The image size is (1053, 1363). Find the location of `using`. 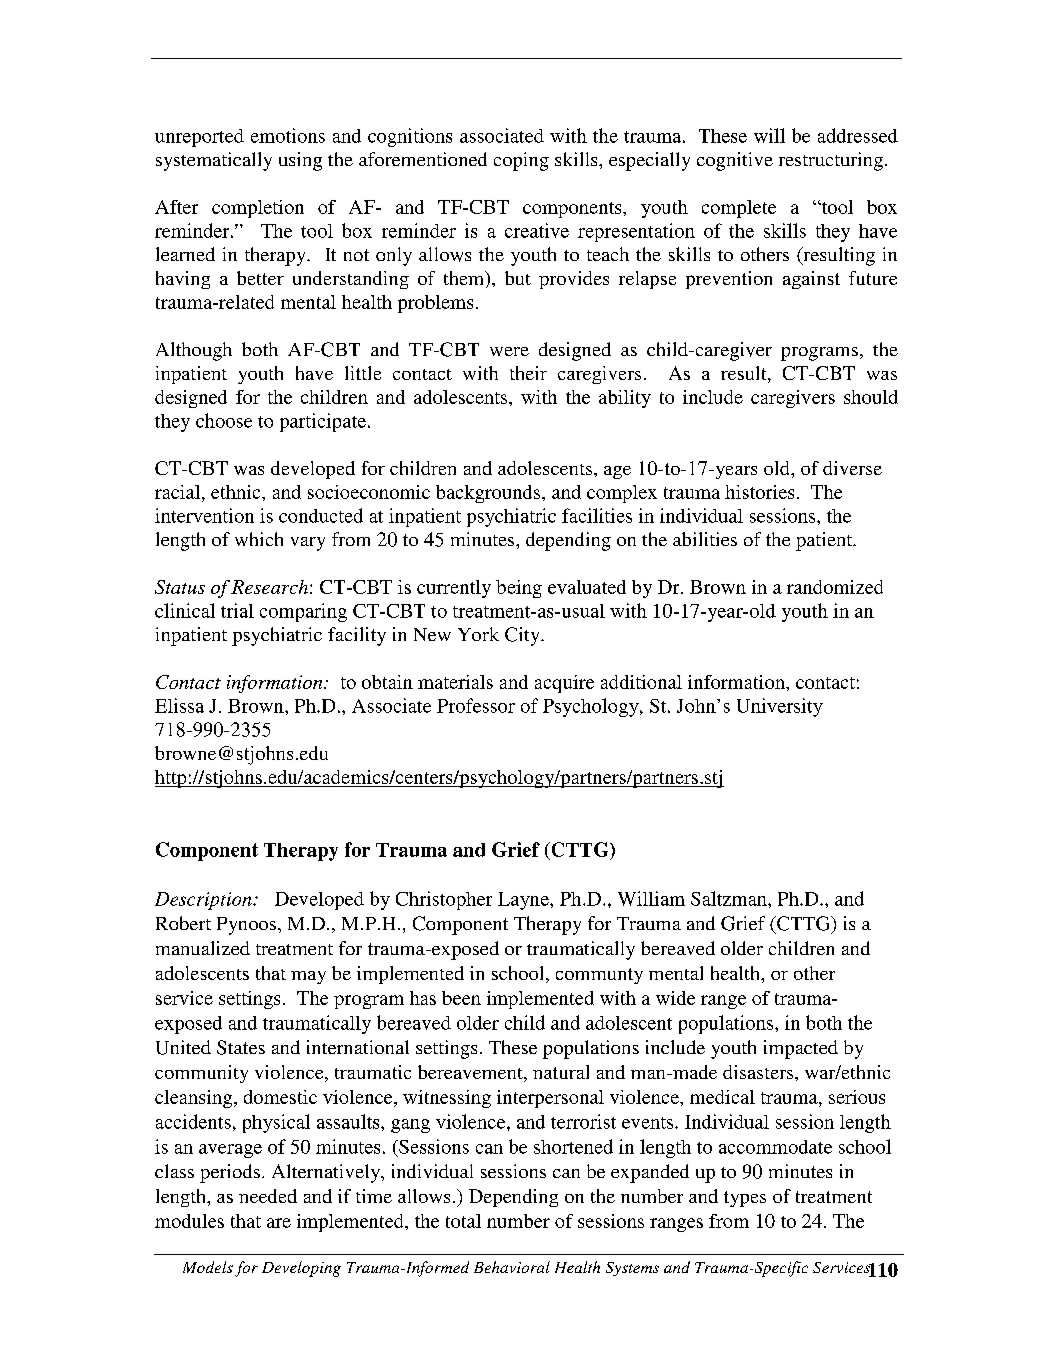

using is located at coordinates (300, 161).
